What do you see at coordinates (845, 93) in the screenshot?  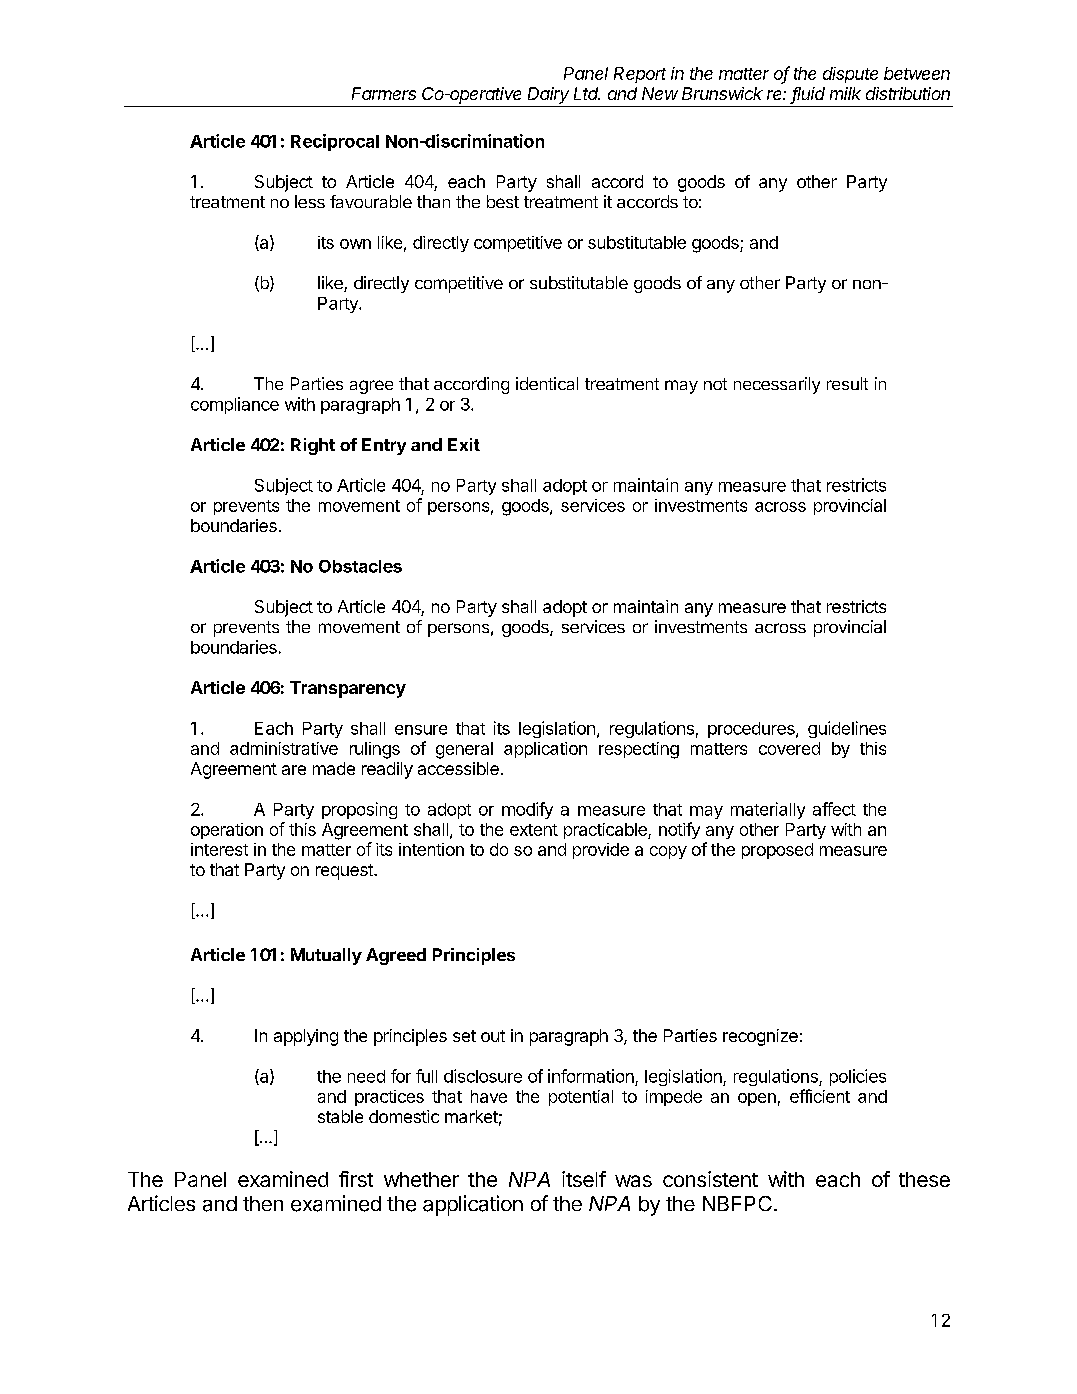 I see `milk` at bounding box center [845, 93].
